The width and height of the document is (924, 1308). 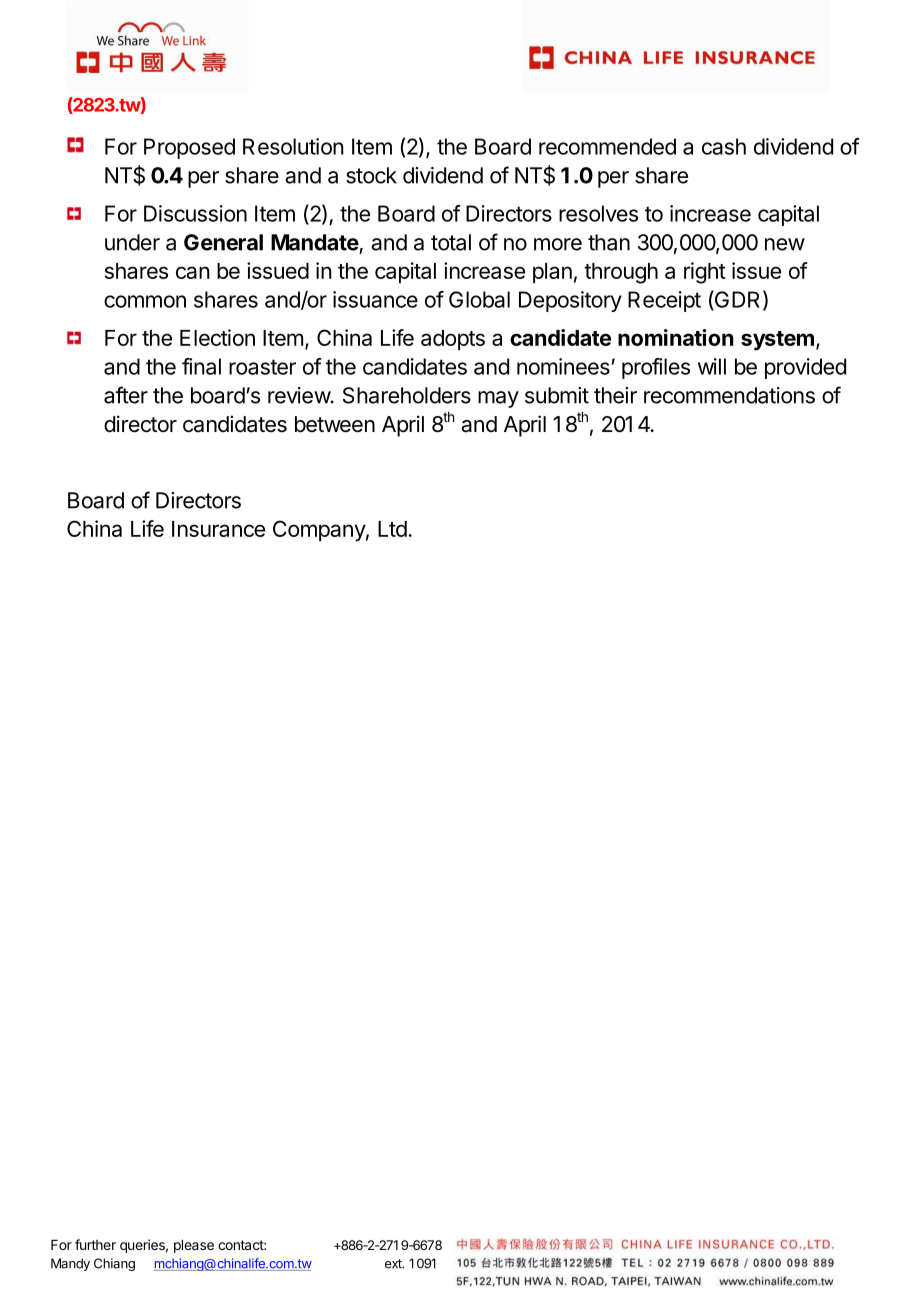 I want to click on further, so click(x=95, y=1244).
